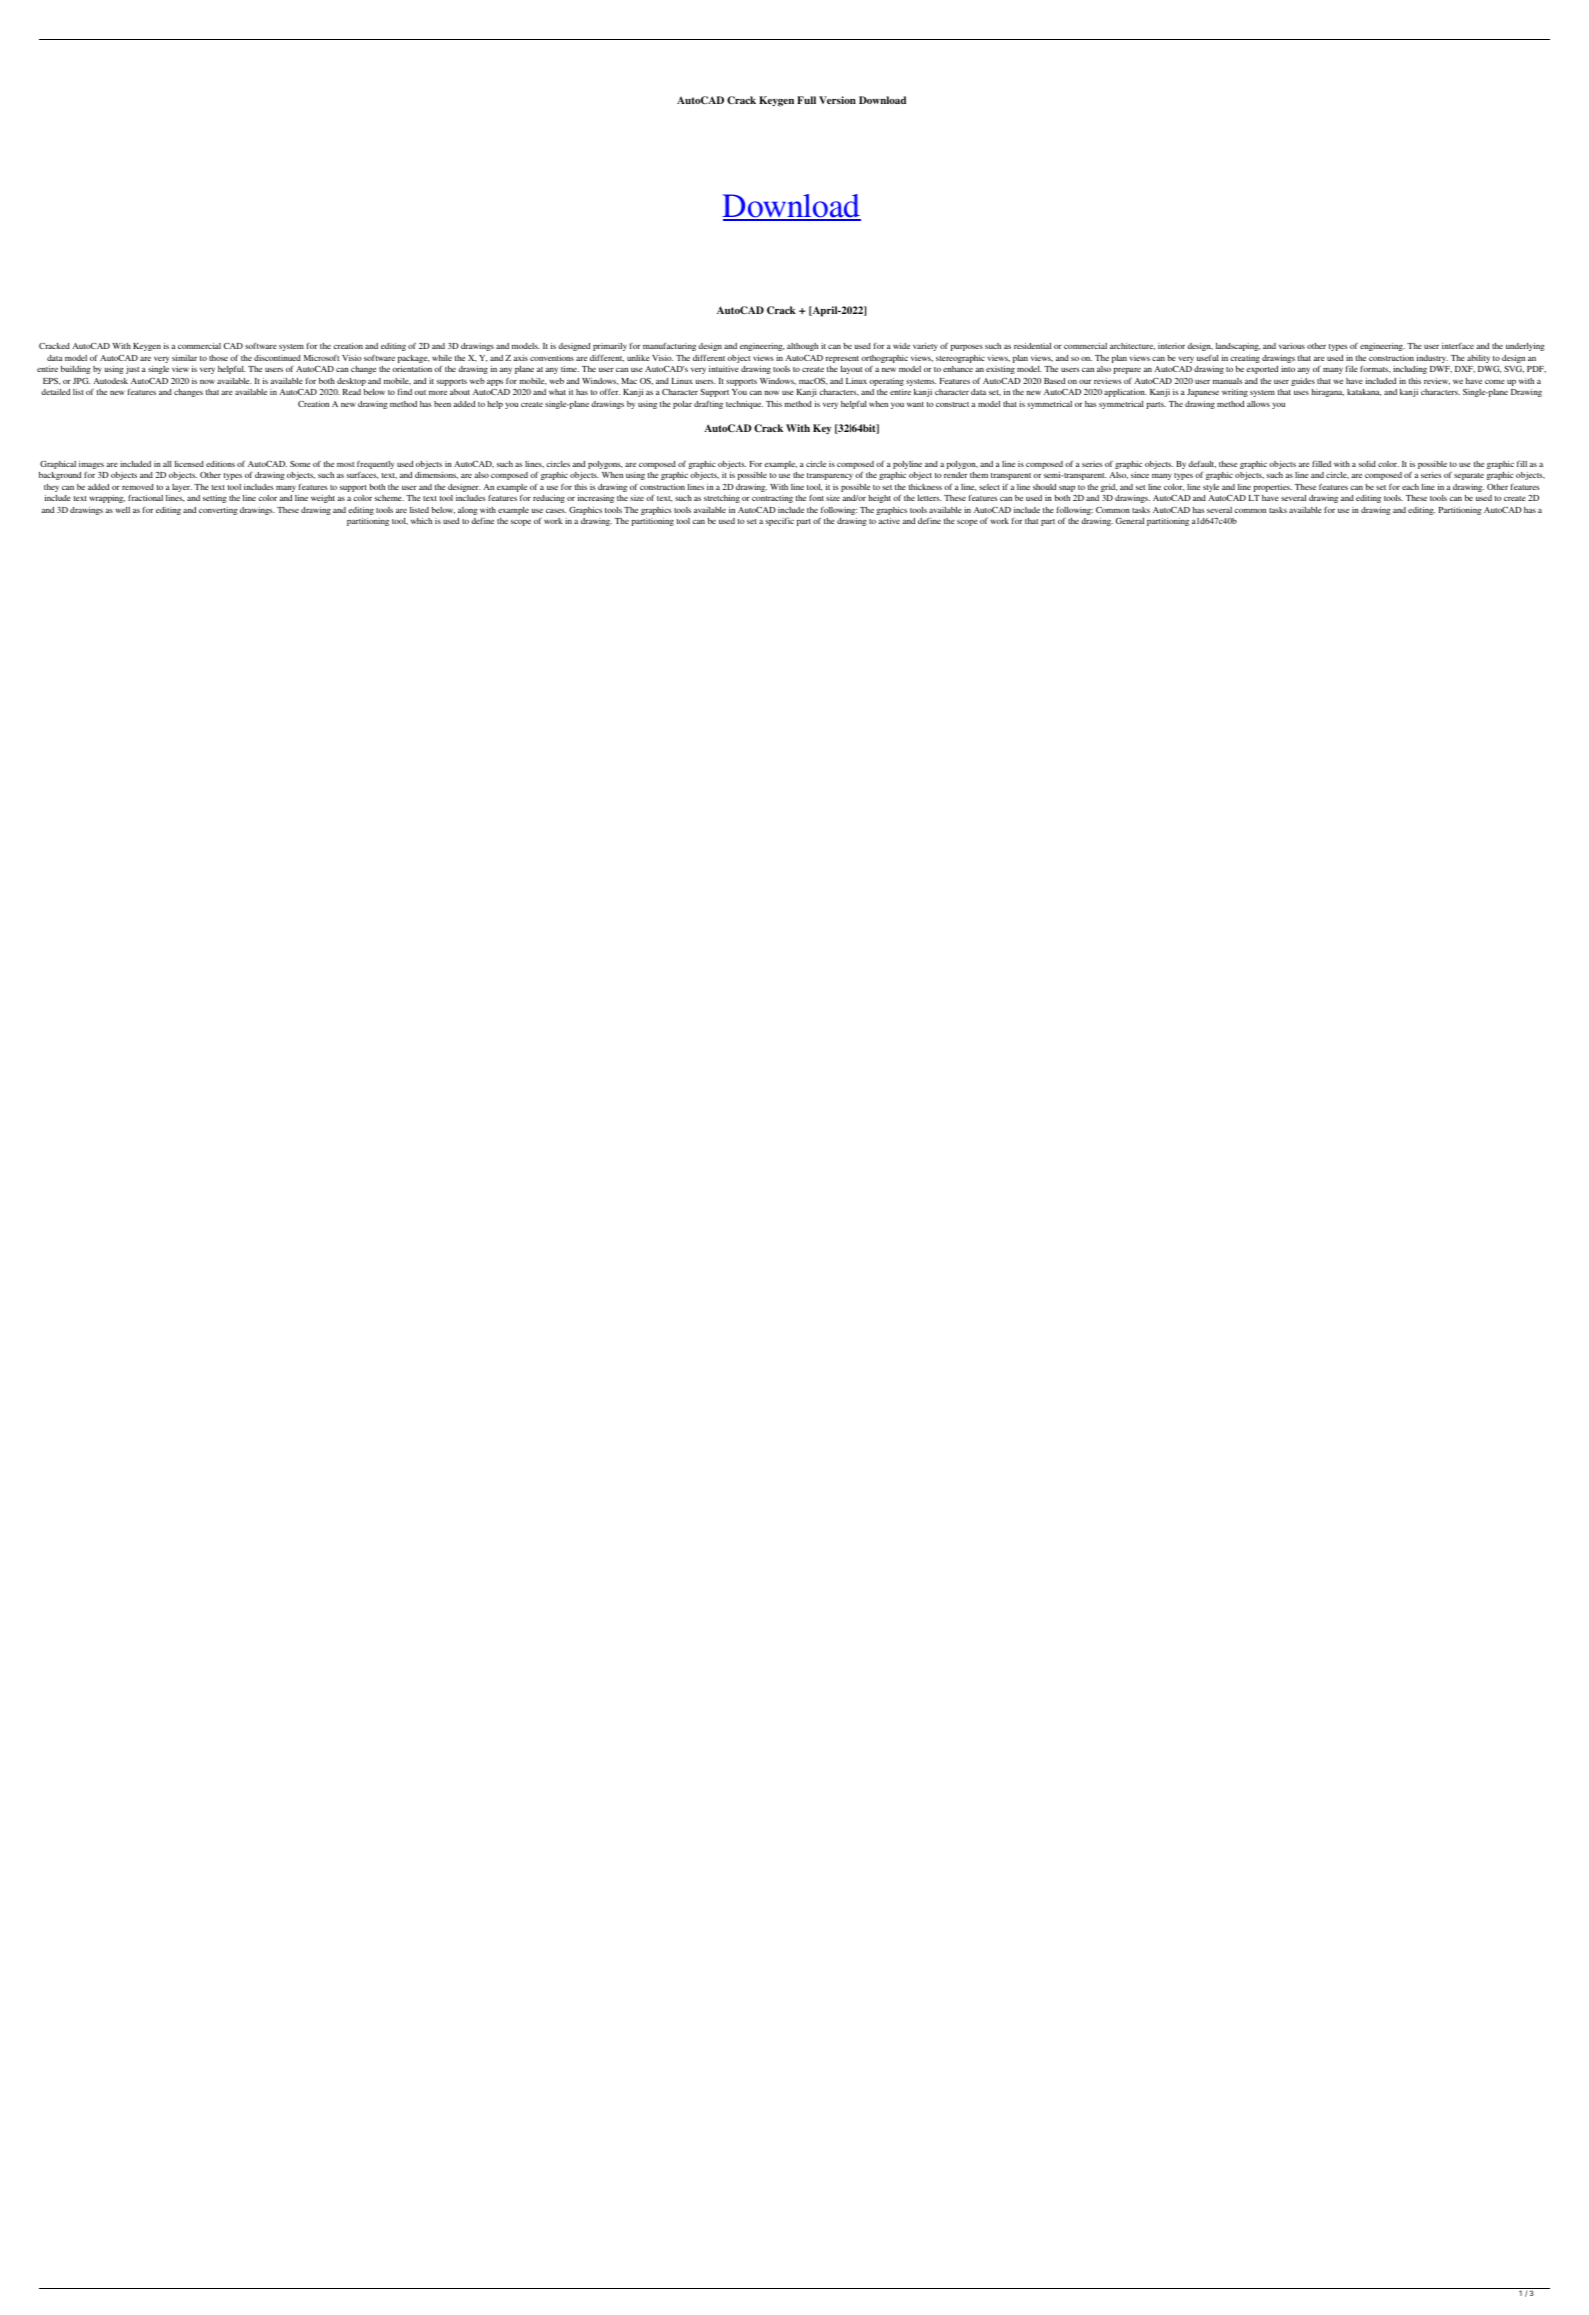 The image size is (1589, 2315). What do you see at coordinates (1272, 488) in the document?
I see `properties` at bounding box center [1272, 488].
